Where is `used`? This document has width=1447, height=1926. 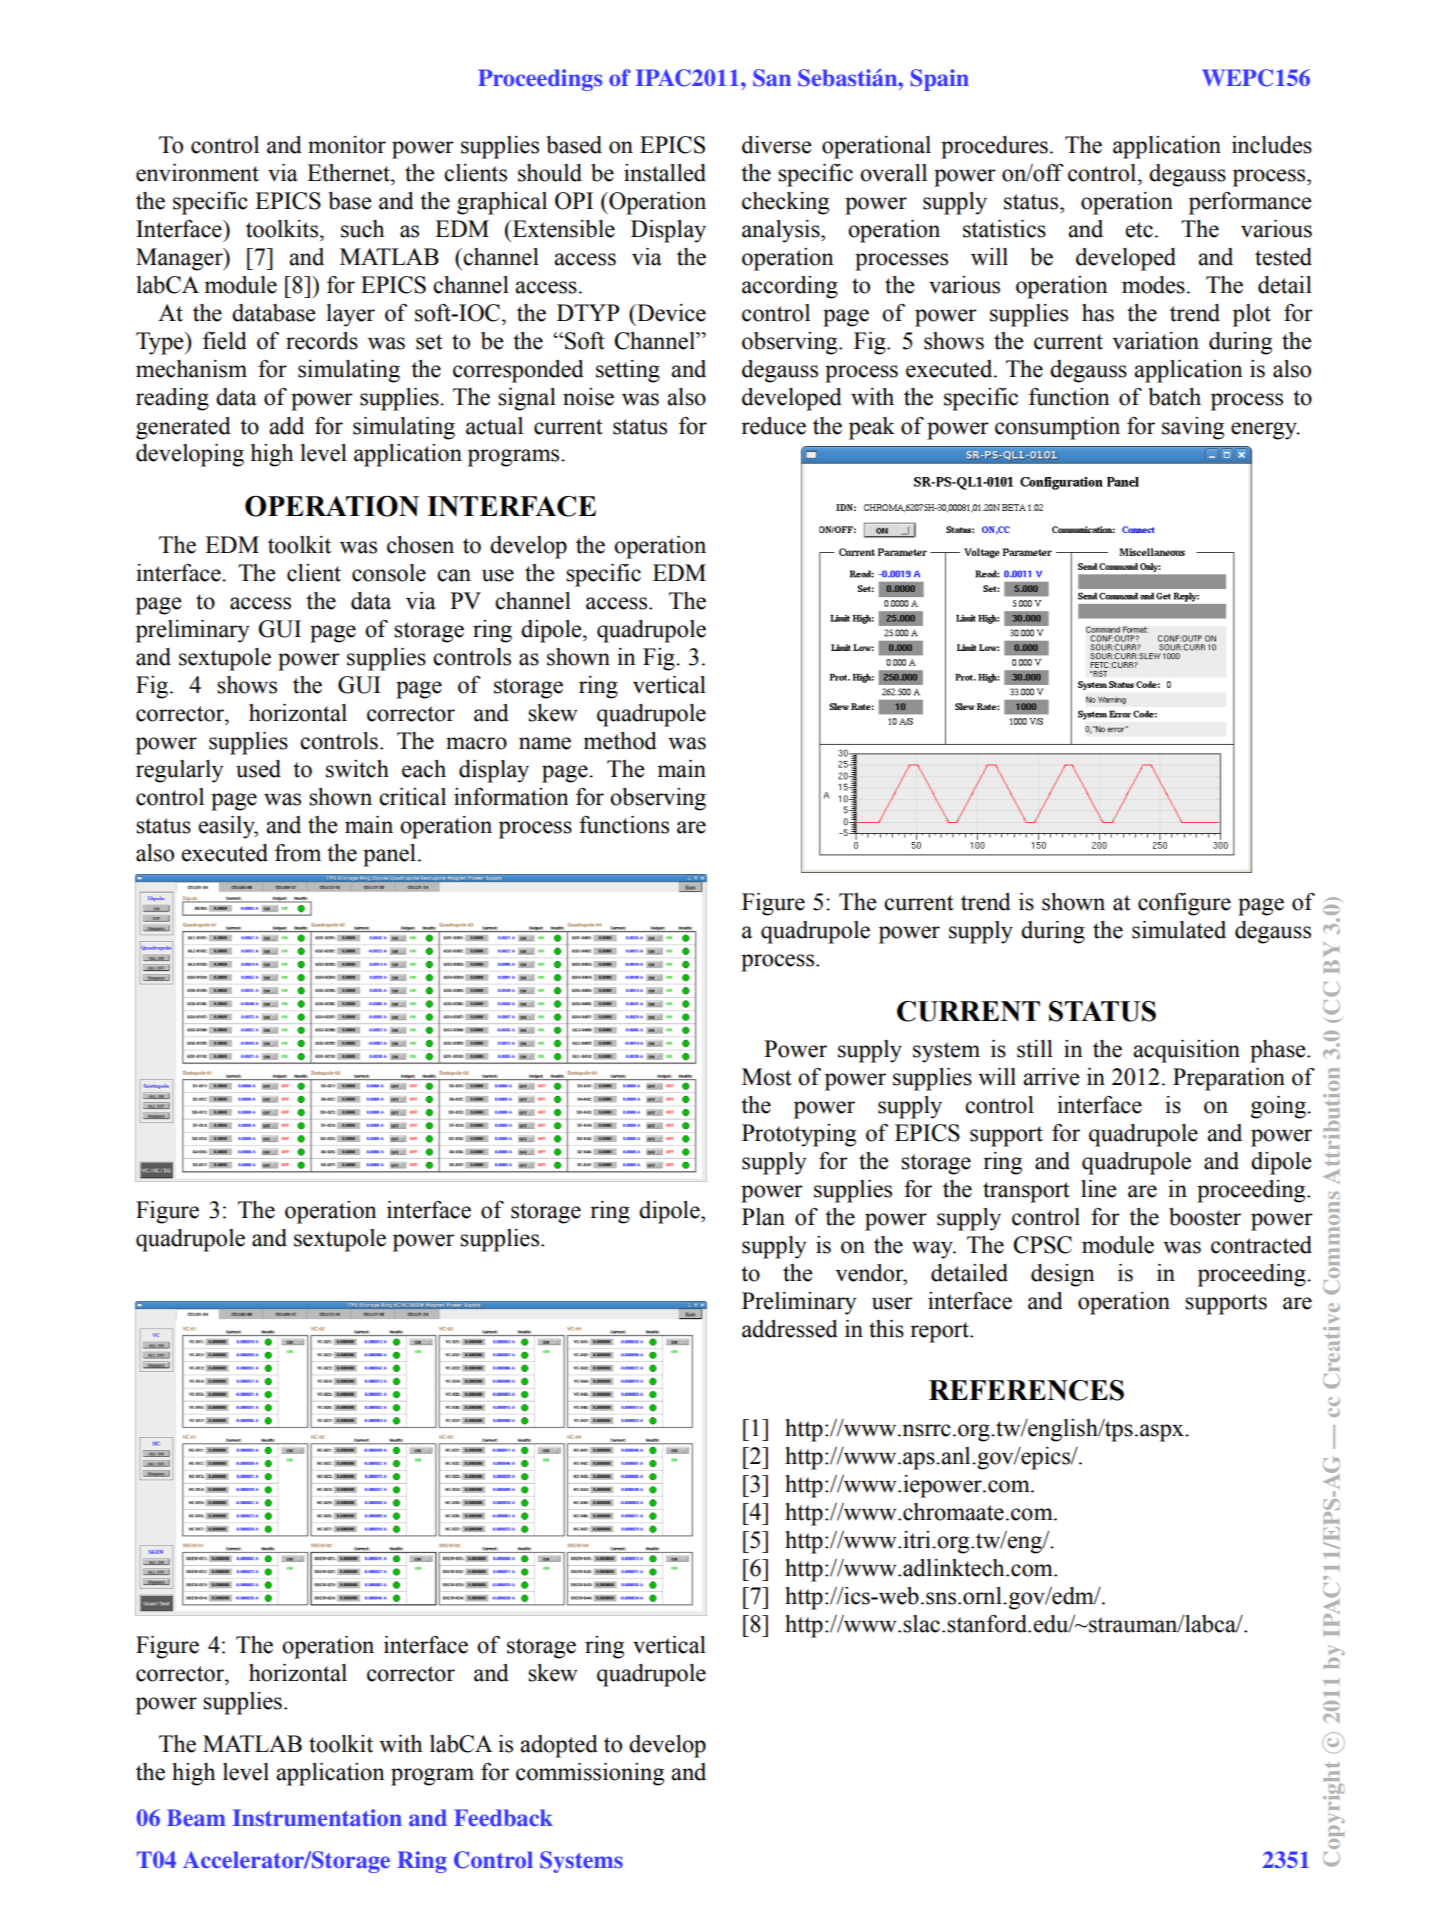 used is located at coordinates (258, 769).
